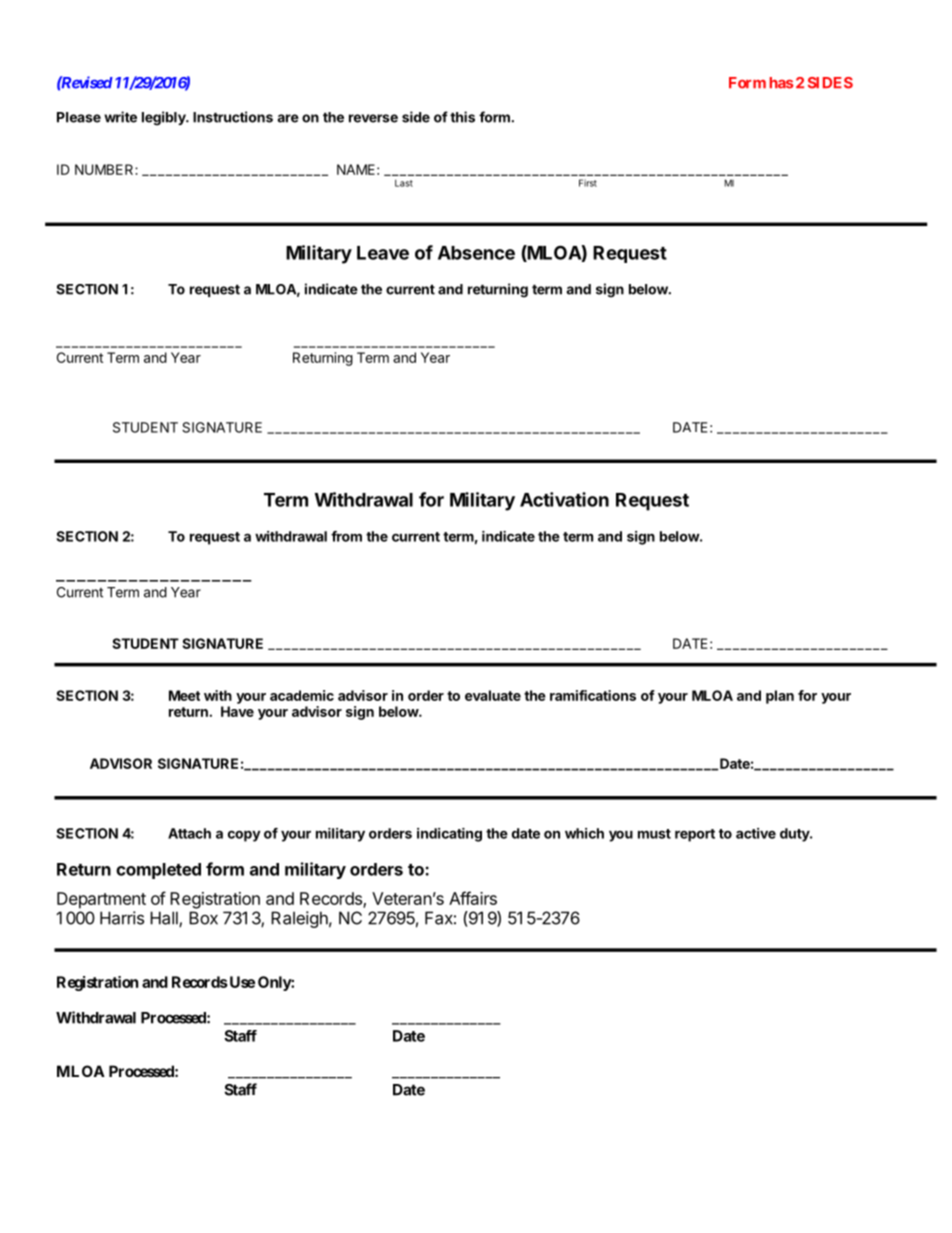  What do you see at coordinates (564, 499) in the screenshot?
I see `Activation` at bounding box center [564, 499].
